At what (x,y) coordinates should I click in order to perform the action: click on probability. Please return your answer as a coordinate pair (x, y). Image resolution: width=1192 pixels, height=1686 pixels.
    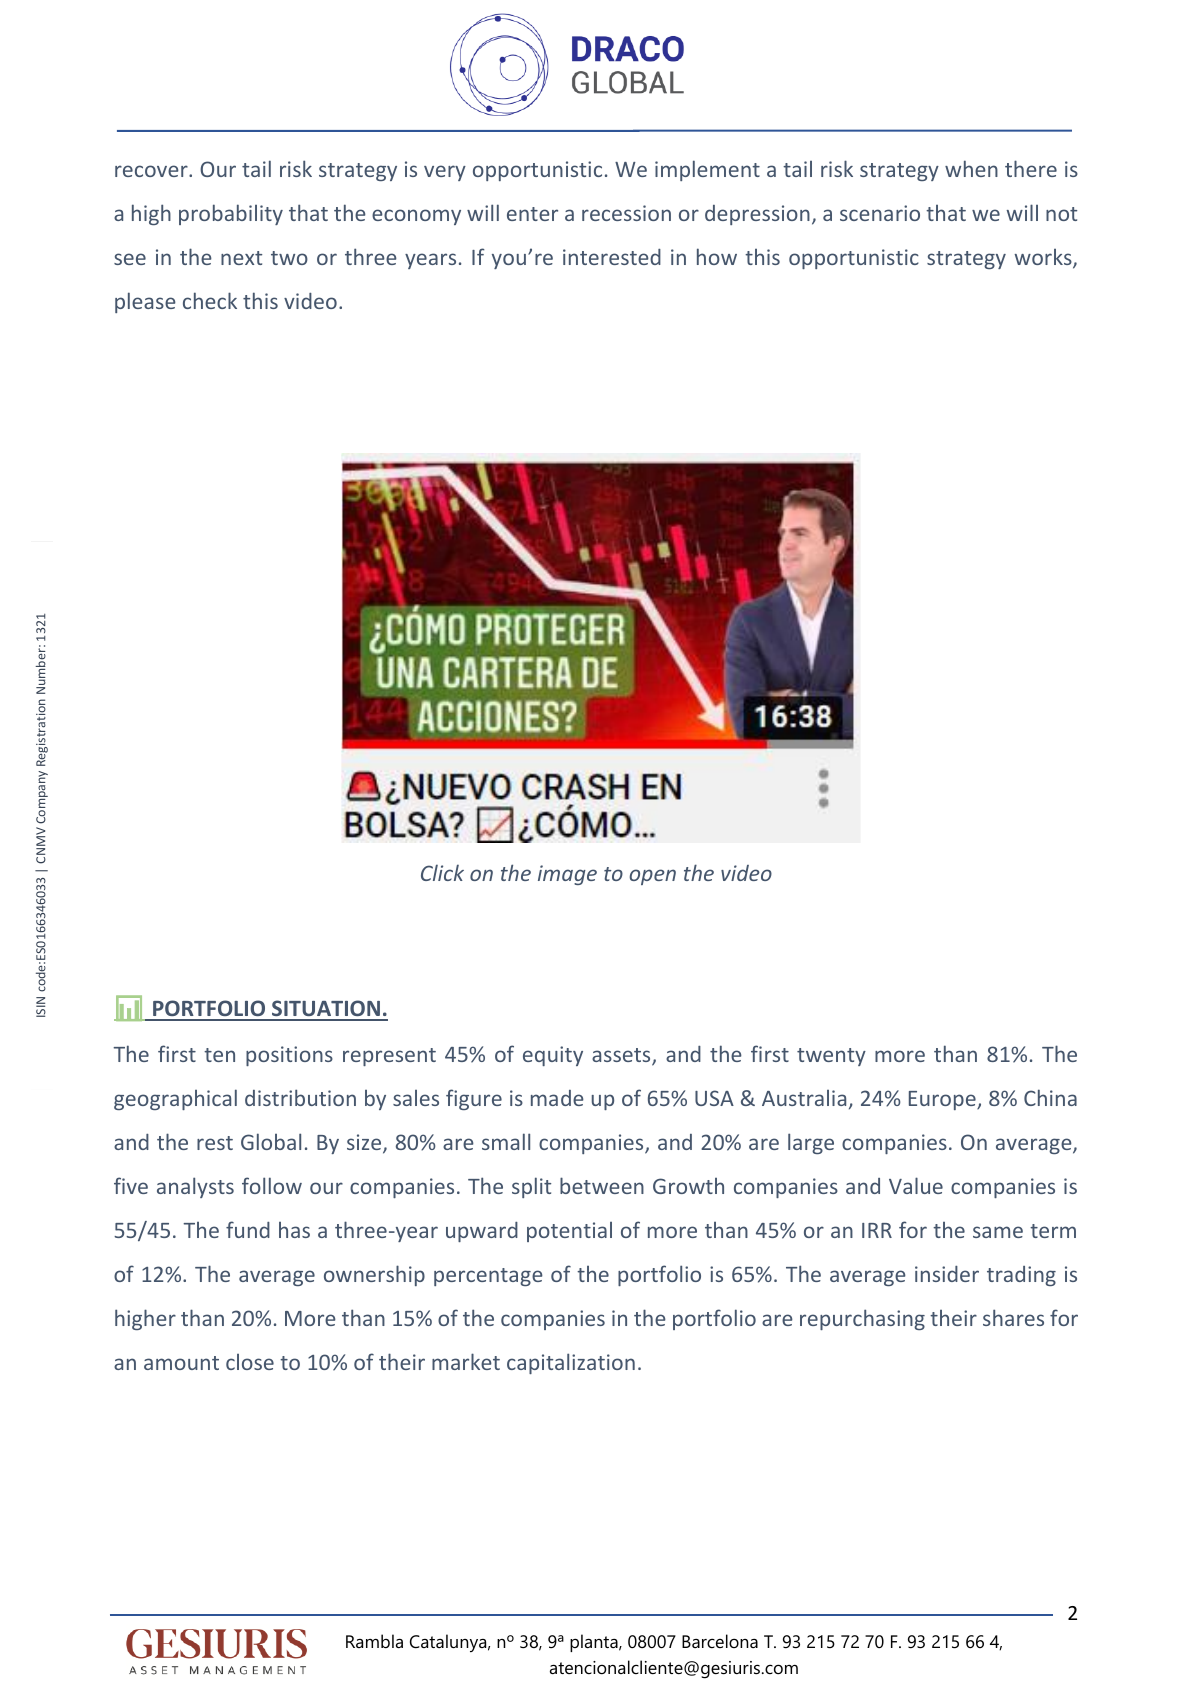
    Looking at the image, I should click on (231, 214).
